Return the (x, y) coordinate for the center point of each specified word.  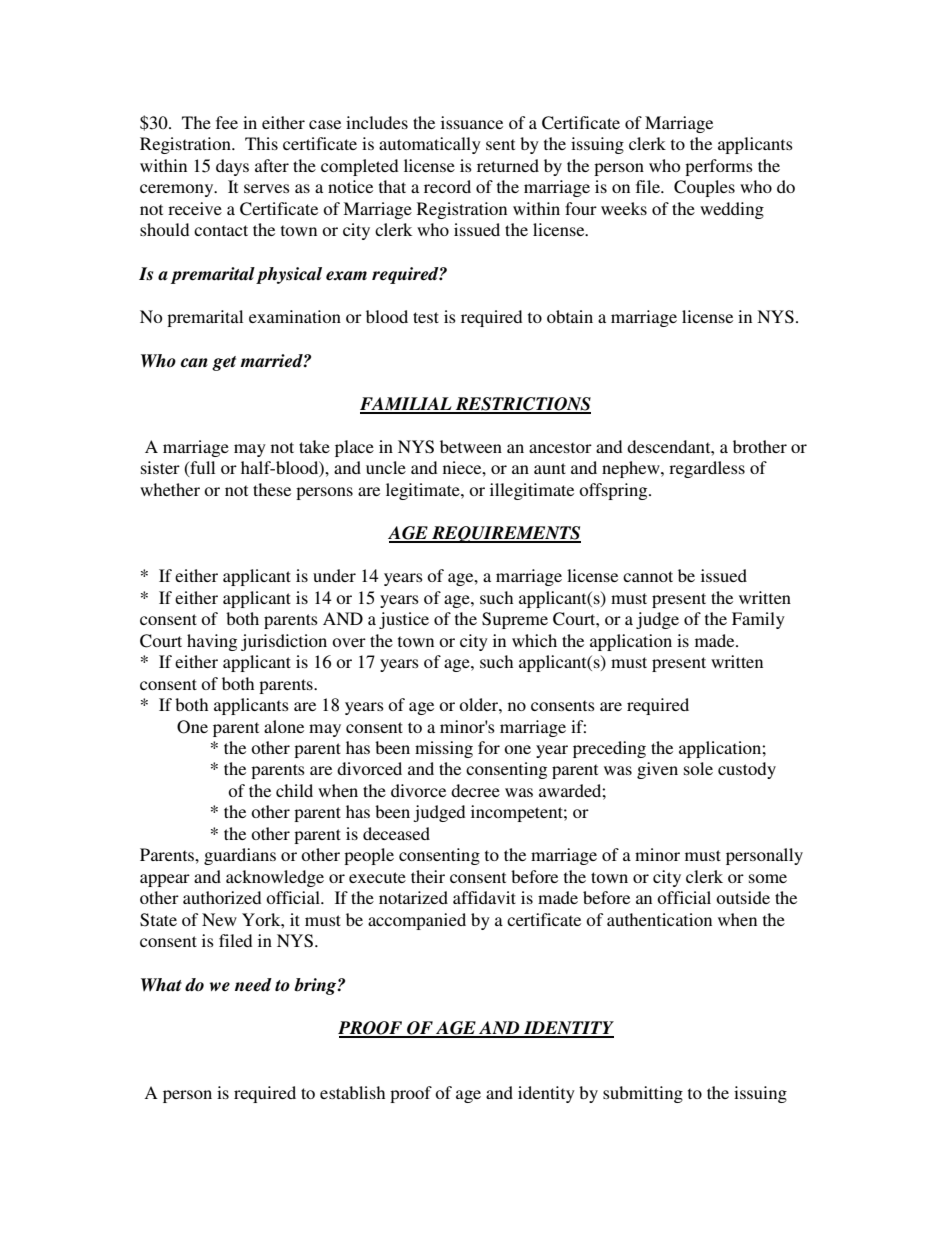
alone (284, 726)
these (272, 489)
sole (698, 768)
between (471, 446)
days (232, 167)
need (253, 985)
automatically (430, 145)
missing (444, 749)
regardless (707, 469)
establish (352, 1092)
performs (719, 167)
